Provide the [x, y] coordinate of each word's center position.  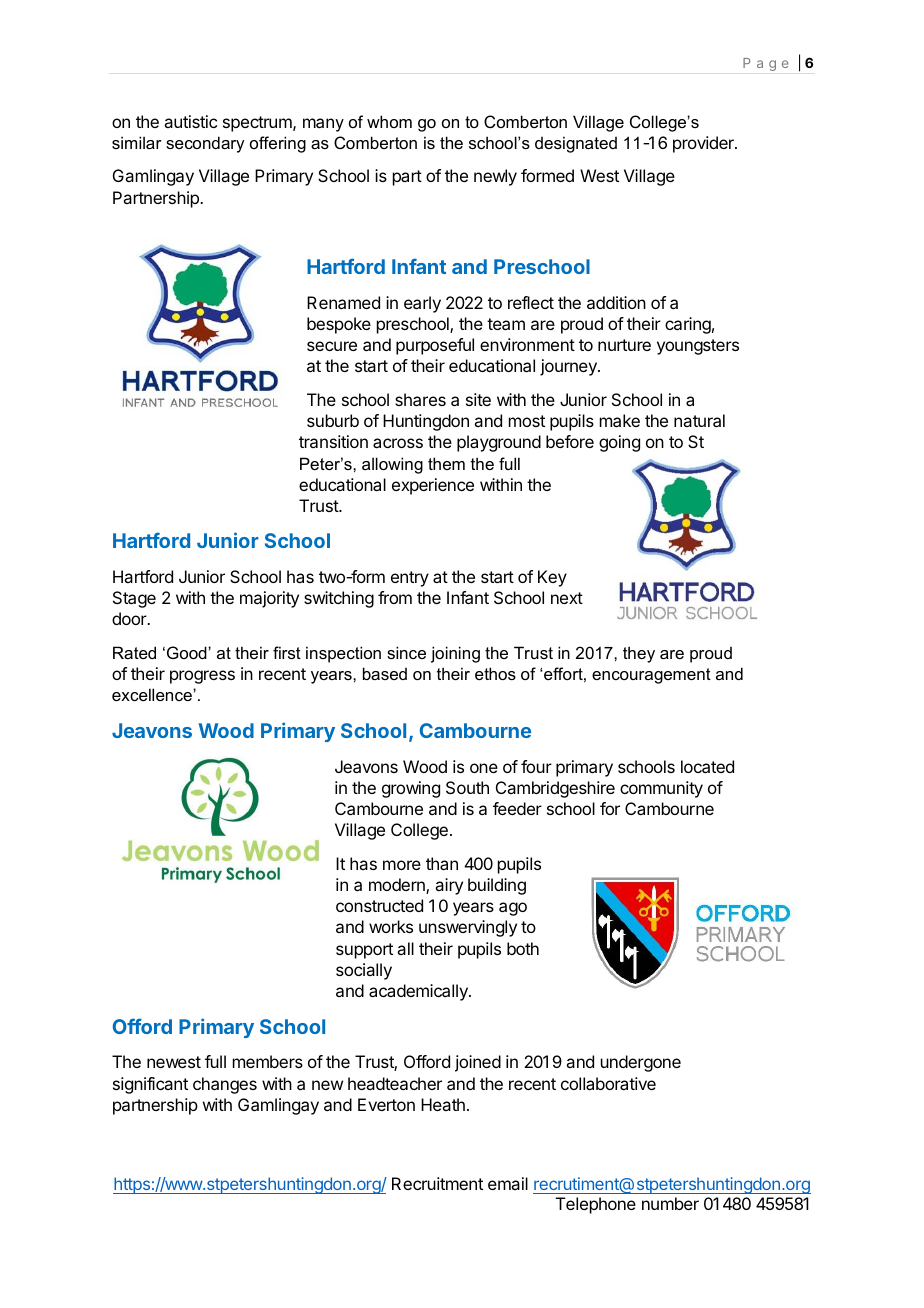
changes [225, 1085]
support [364, 951]
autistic [190, 121]
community [661, 789]
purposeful [435, 346]
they [639, 654]
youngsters [698, 347]
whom [389, 121]
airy [449, 886]
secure [332, 346]
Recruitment [437, 1183]
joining [455, 654]
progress [202, 677]
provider [704, 144]
